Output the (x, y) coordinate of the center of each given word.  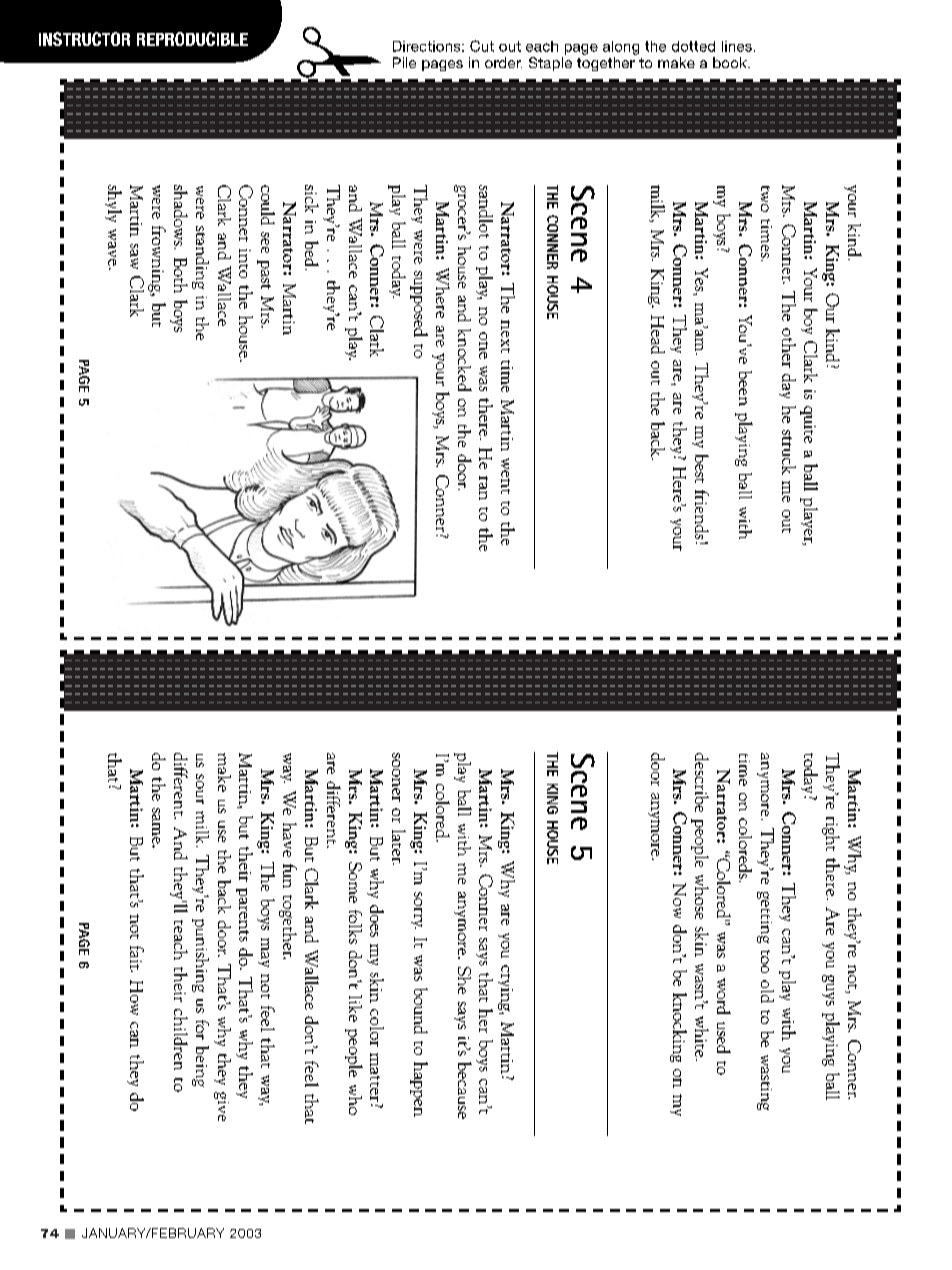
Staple (550, 64)
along (621, 48)
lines (737, 46)
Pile (404, 62)
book (731, 62)
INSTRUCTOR (84, 39)
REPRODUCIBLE (192, 39)
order (503, 62)
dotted (693, 46)
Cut (482, 46)
